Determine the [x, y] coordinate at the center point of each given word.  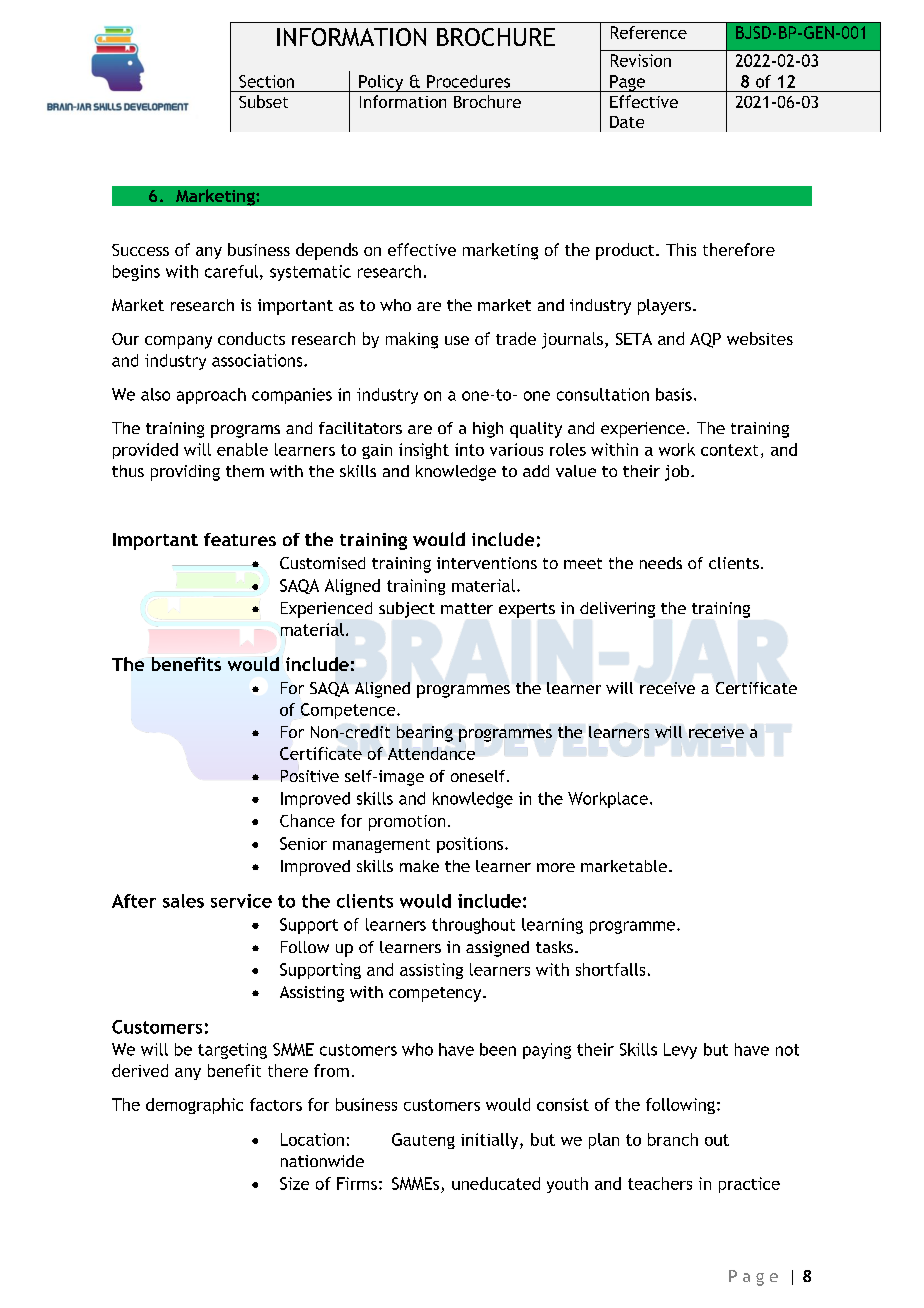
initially [491, 1141]
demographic [194, 1106]
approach [211, 396]
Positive [310, 776]
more [556, 867]
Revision [641, 60]
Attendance [431, 752]
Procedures [468, 81]
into [469, 449]
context [729, 450]
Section [266, 81]
